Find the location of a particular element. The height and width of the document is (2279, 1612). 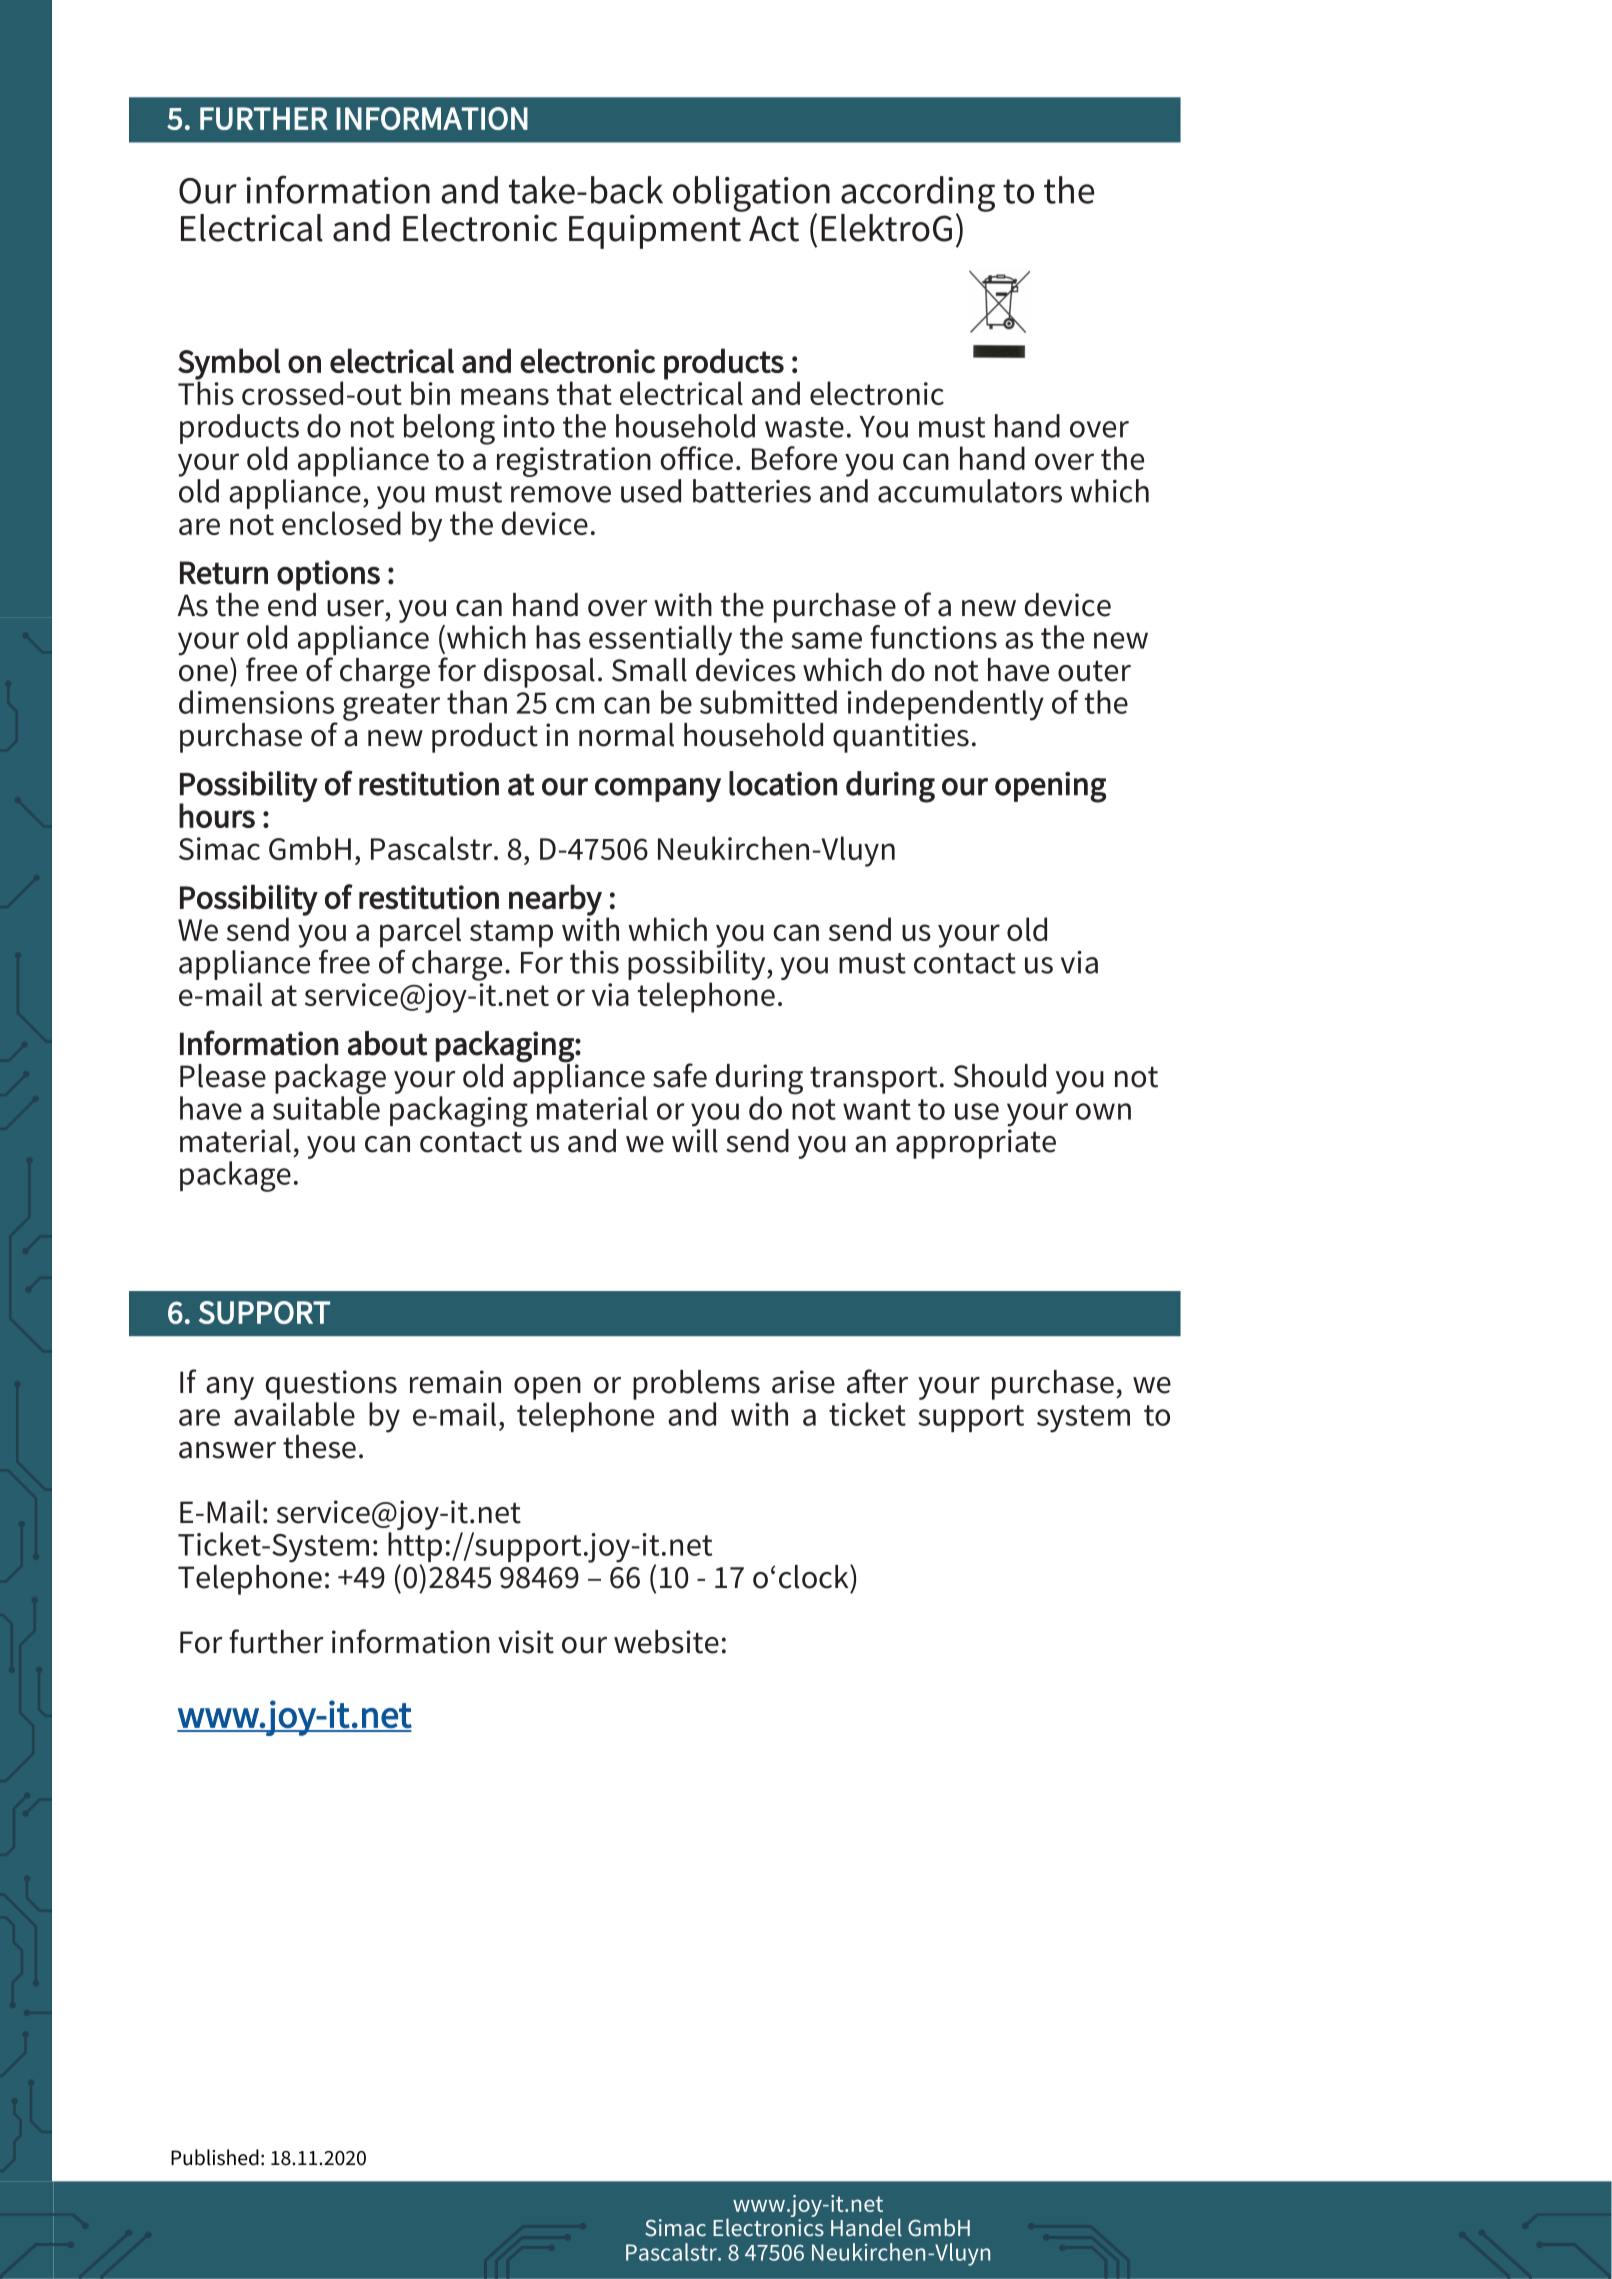

quantities is located at coordinates (901, 738).
